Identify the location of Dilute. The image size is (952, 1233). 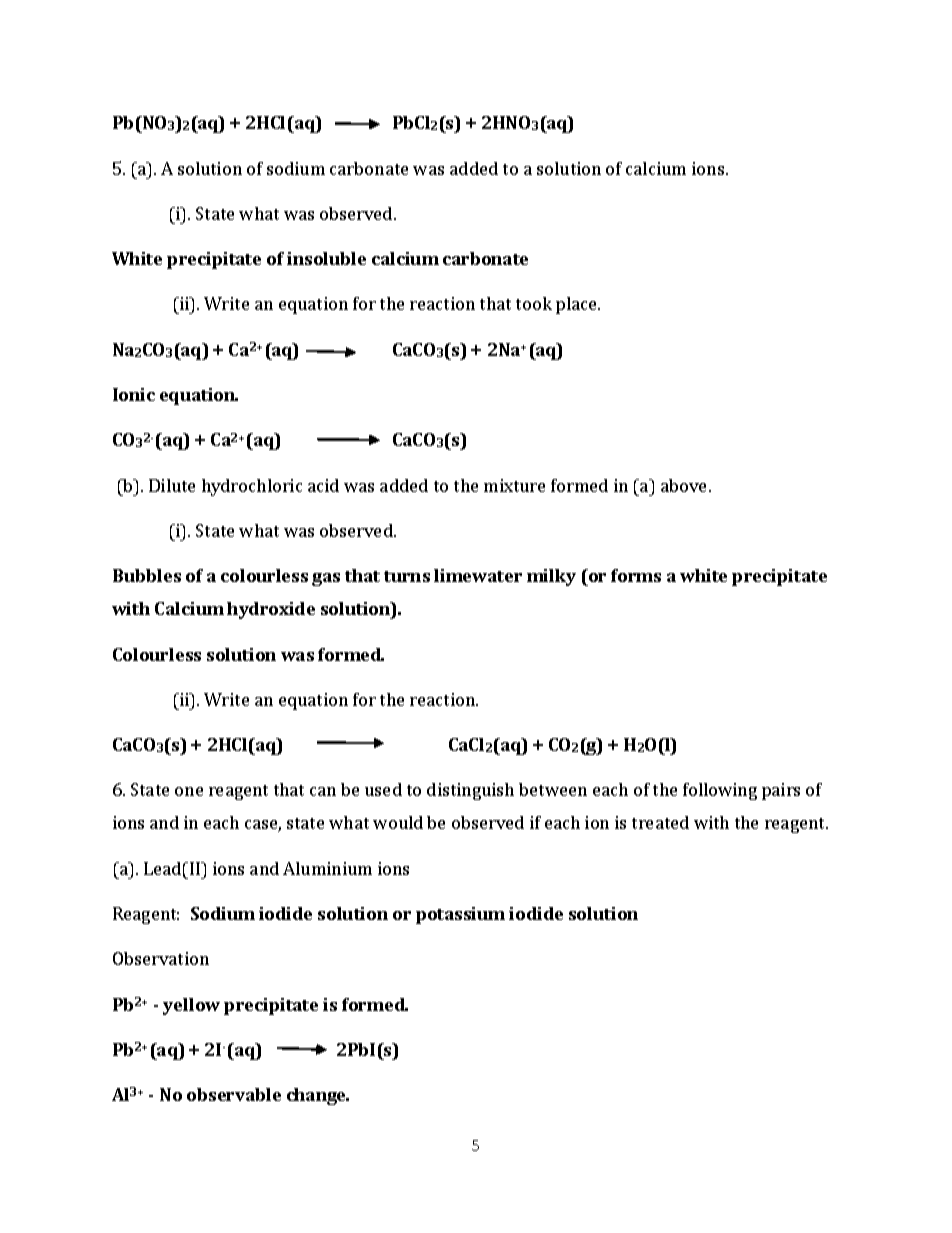
(172, 485).
